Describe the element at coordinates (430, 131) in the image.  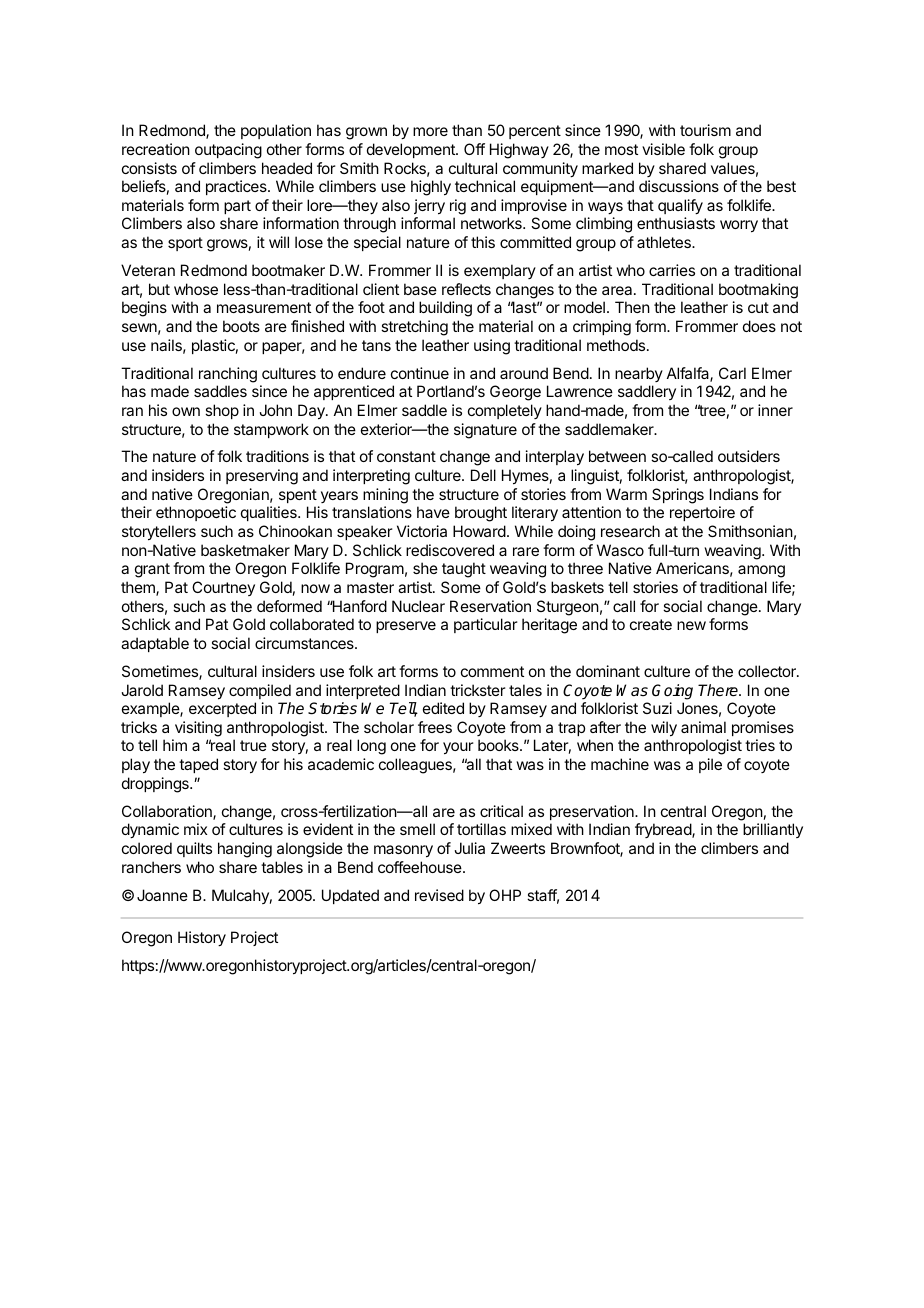
I see `more` at that location.
